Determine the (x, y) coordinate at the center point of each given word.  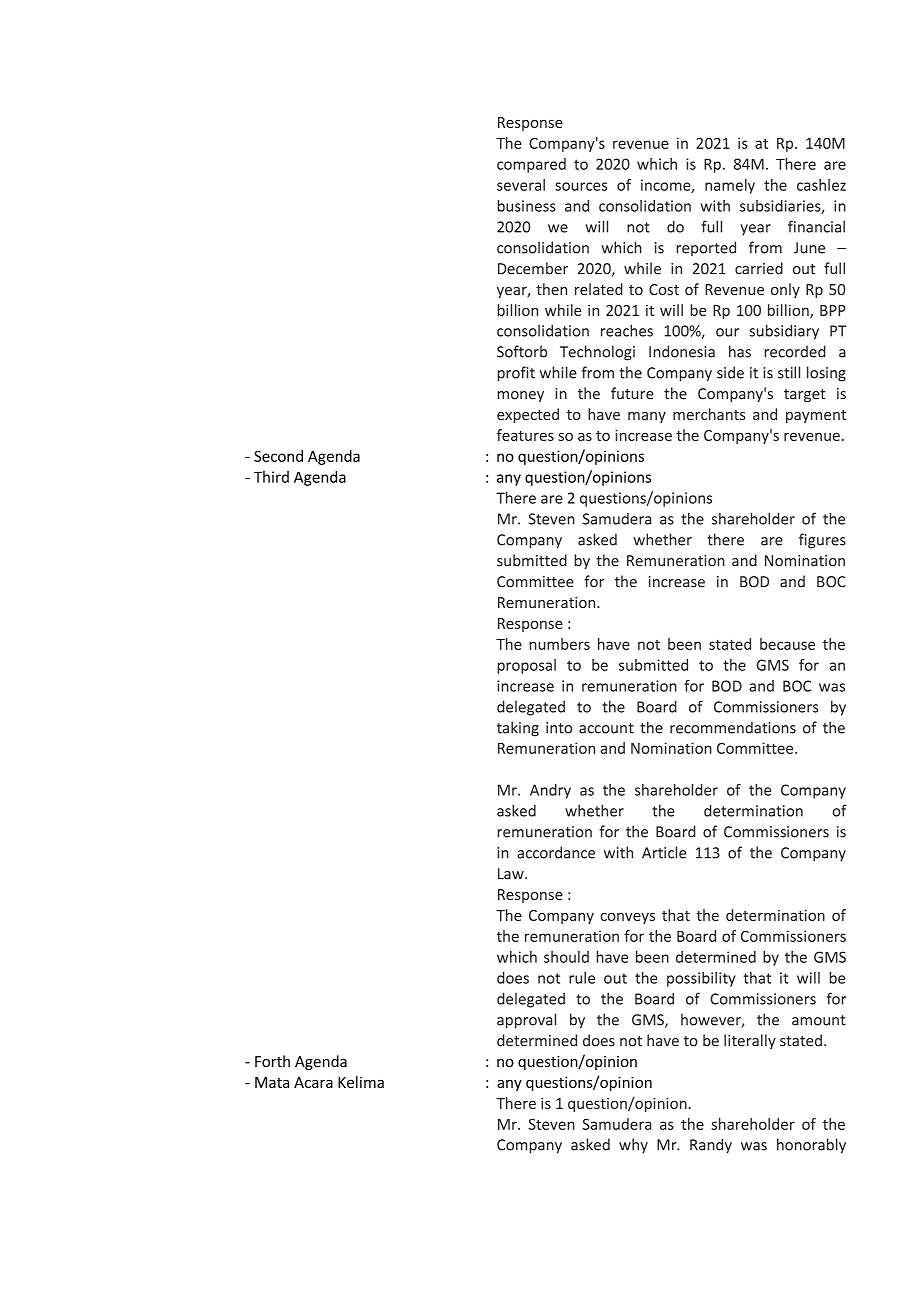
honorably (811, 1146)
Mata (272, 1082)
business (526, 206)
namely (730, 186)
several (521, 185)
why (633, 1146)
